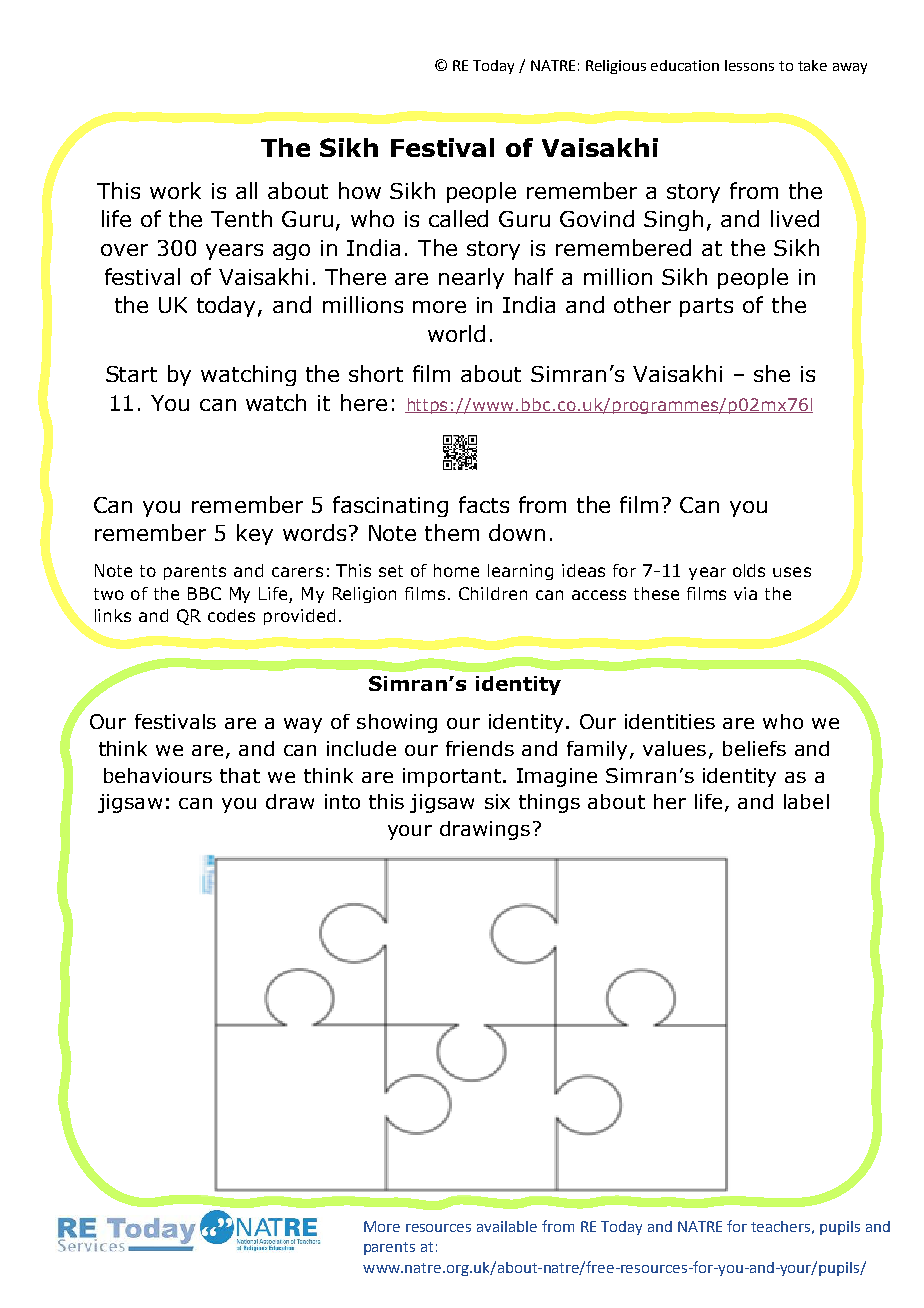  Describe the element at coordinates (497, 801) in the screenshot. I see `six` at that location.
